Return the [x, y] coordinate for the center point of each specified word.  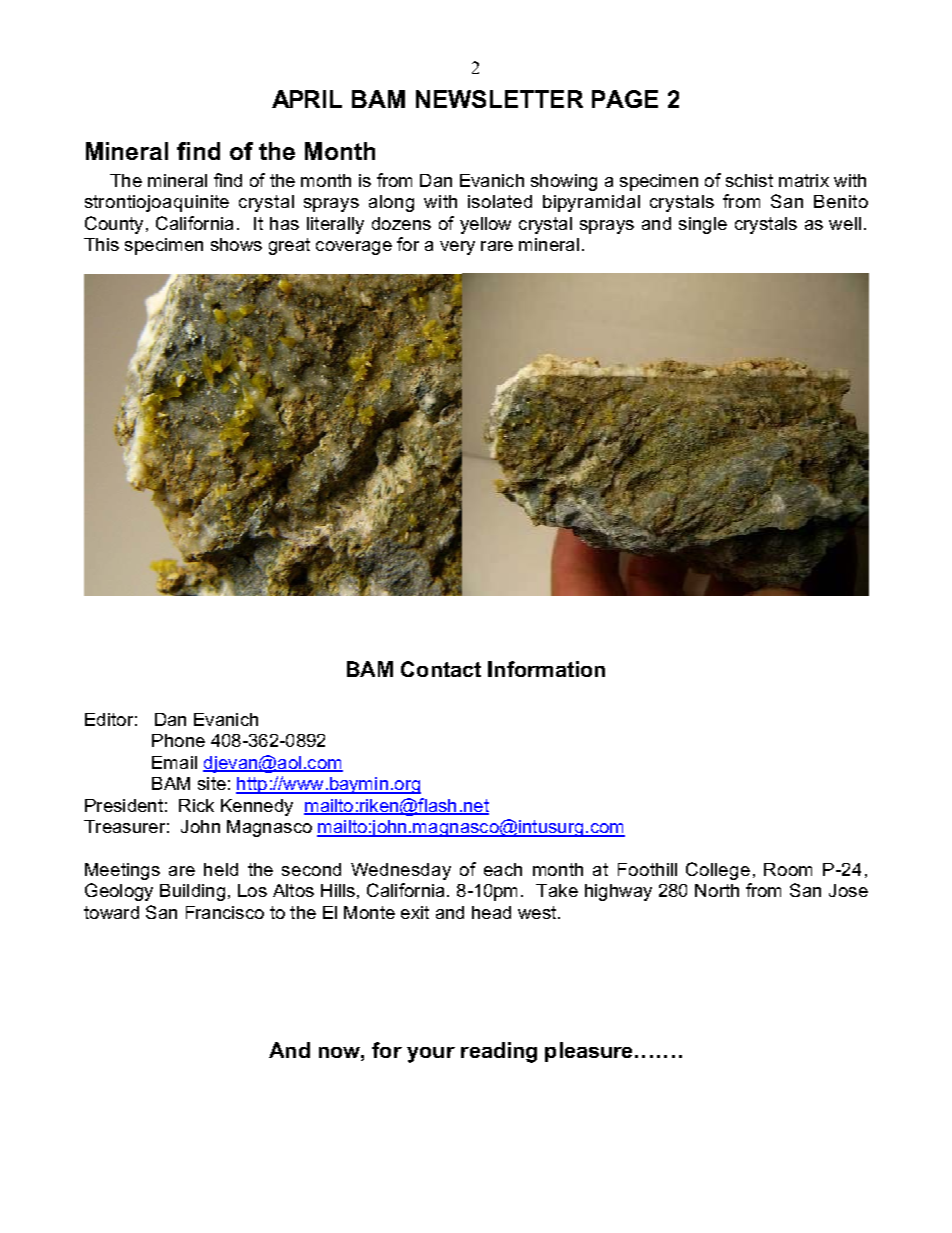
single [703, 225]
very [457, 248]
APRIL [307, 99]
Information [546, 669]
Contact [441, 669]
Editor [109, 719]
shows [236, 244]
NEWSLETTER [499, 99]
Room [788, 869]
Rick [196, 805]
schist [749, 180]
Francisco [225, 912]
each [503, 869]
